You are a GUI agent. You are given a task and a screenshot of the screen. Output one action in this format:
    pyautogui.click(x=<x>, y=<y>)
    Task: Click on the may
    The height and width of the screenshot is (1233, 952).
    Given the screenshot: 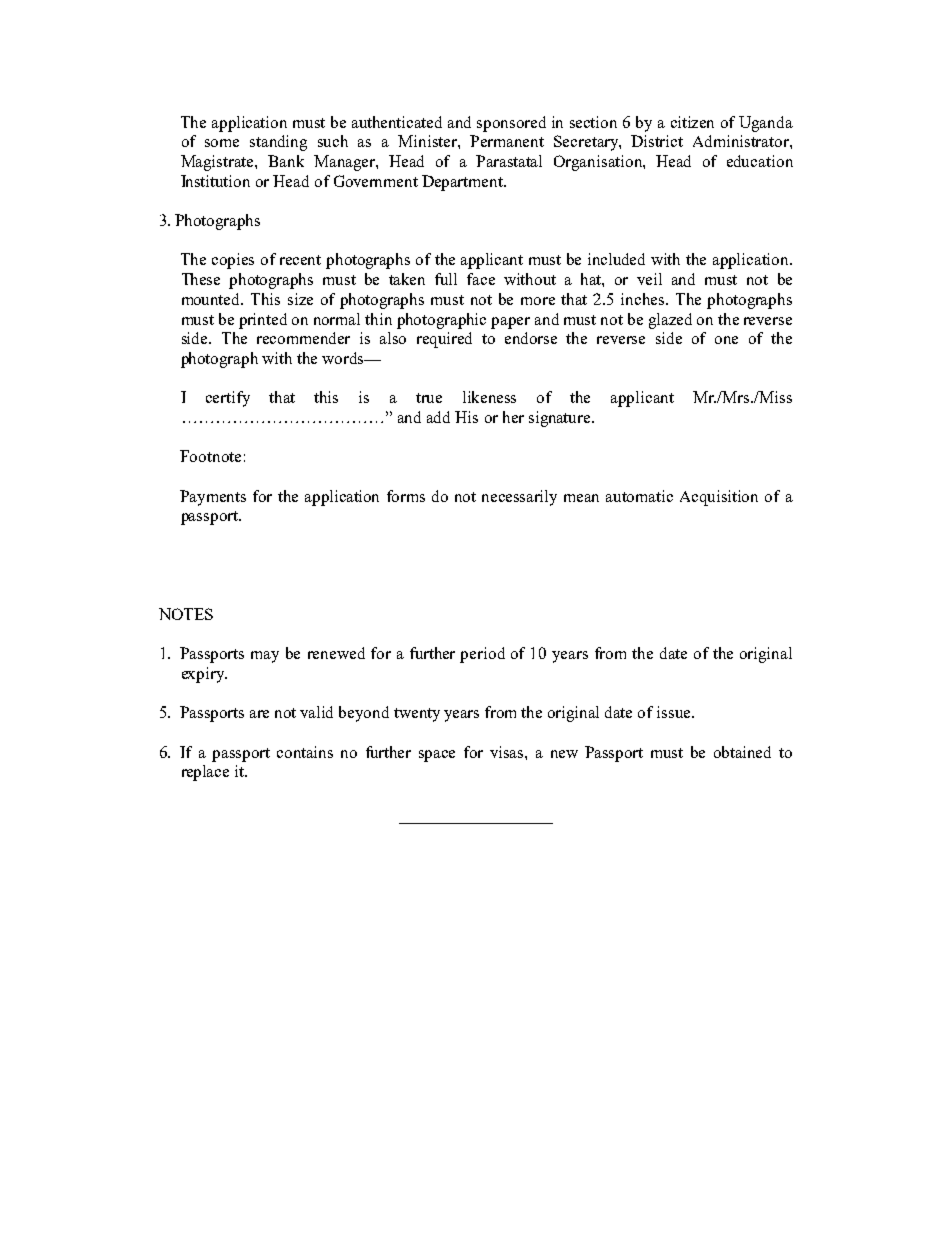 What is the action you would take?
    pyautogui.click(x=265, y=657)
